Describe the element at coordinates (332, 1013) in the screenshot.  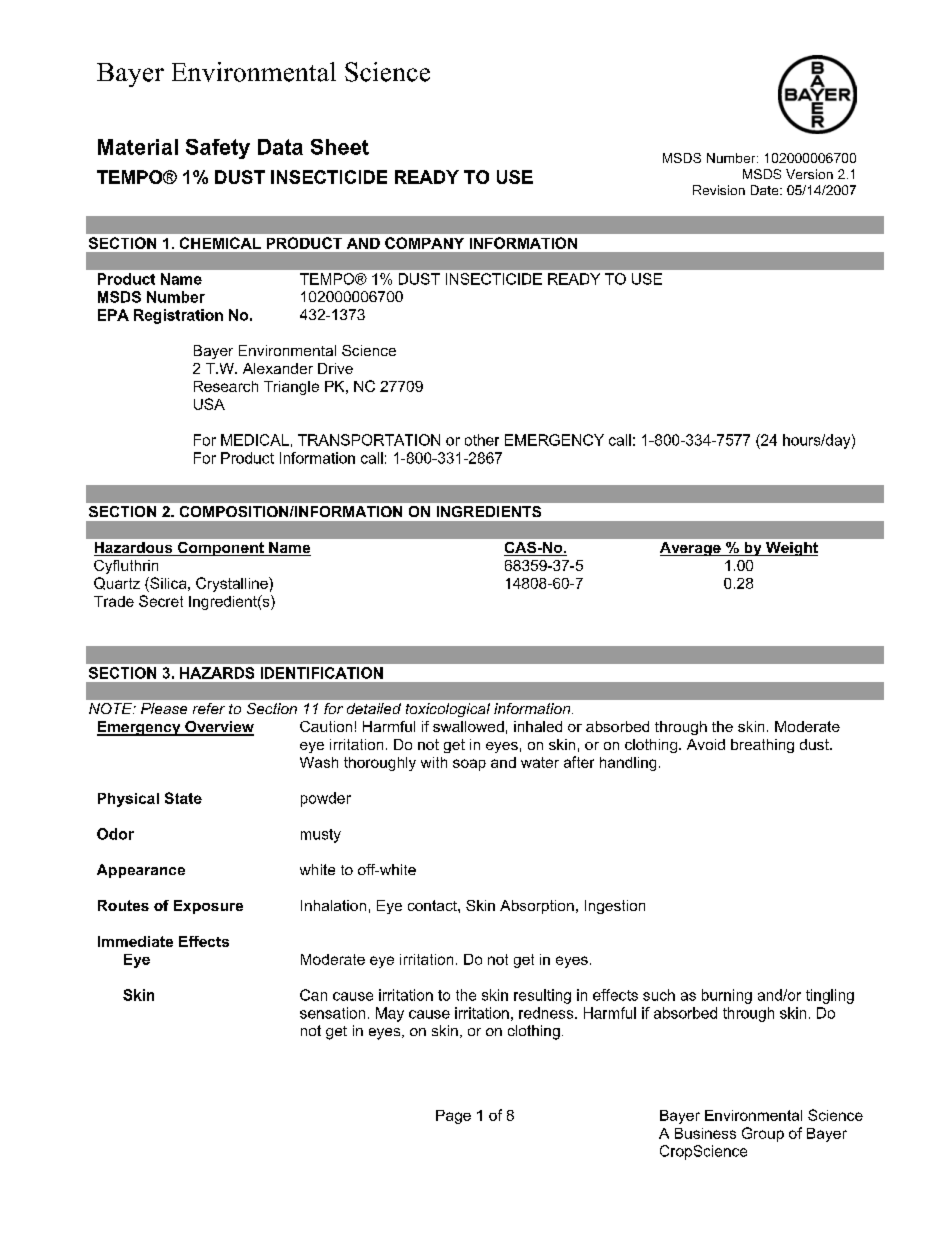
I see `sensation` at that location.
